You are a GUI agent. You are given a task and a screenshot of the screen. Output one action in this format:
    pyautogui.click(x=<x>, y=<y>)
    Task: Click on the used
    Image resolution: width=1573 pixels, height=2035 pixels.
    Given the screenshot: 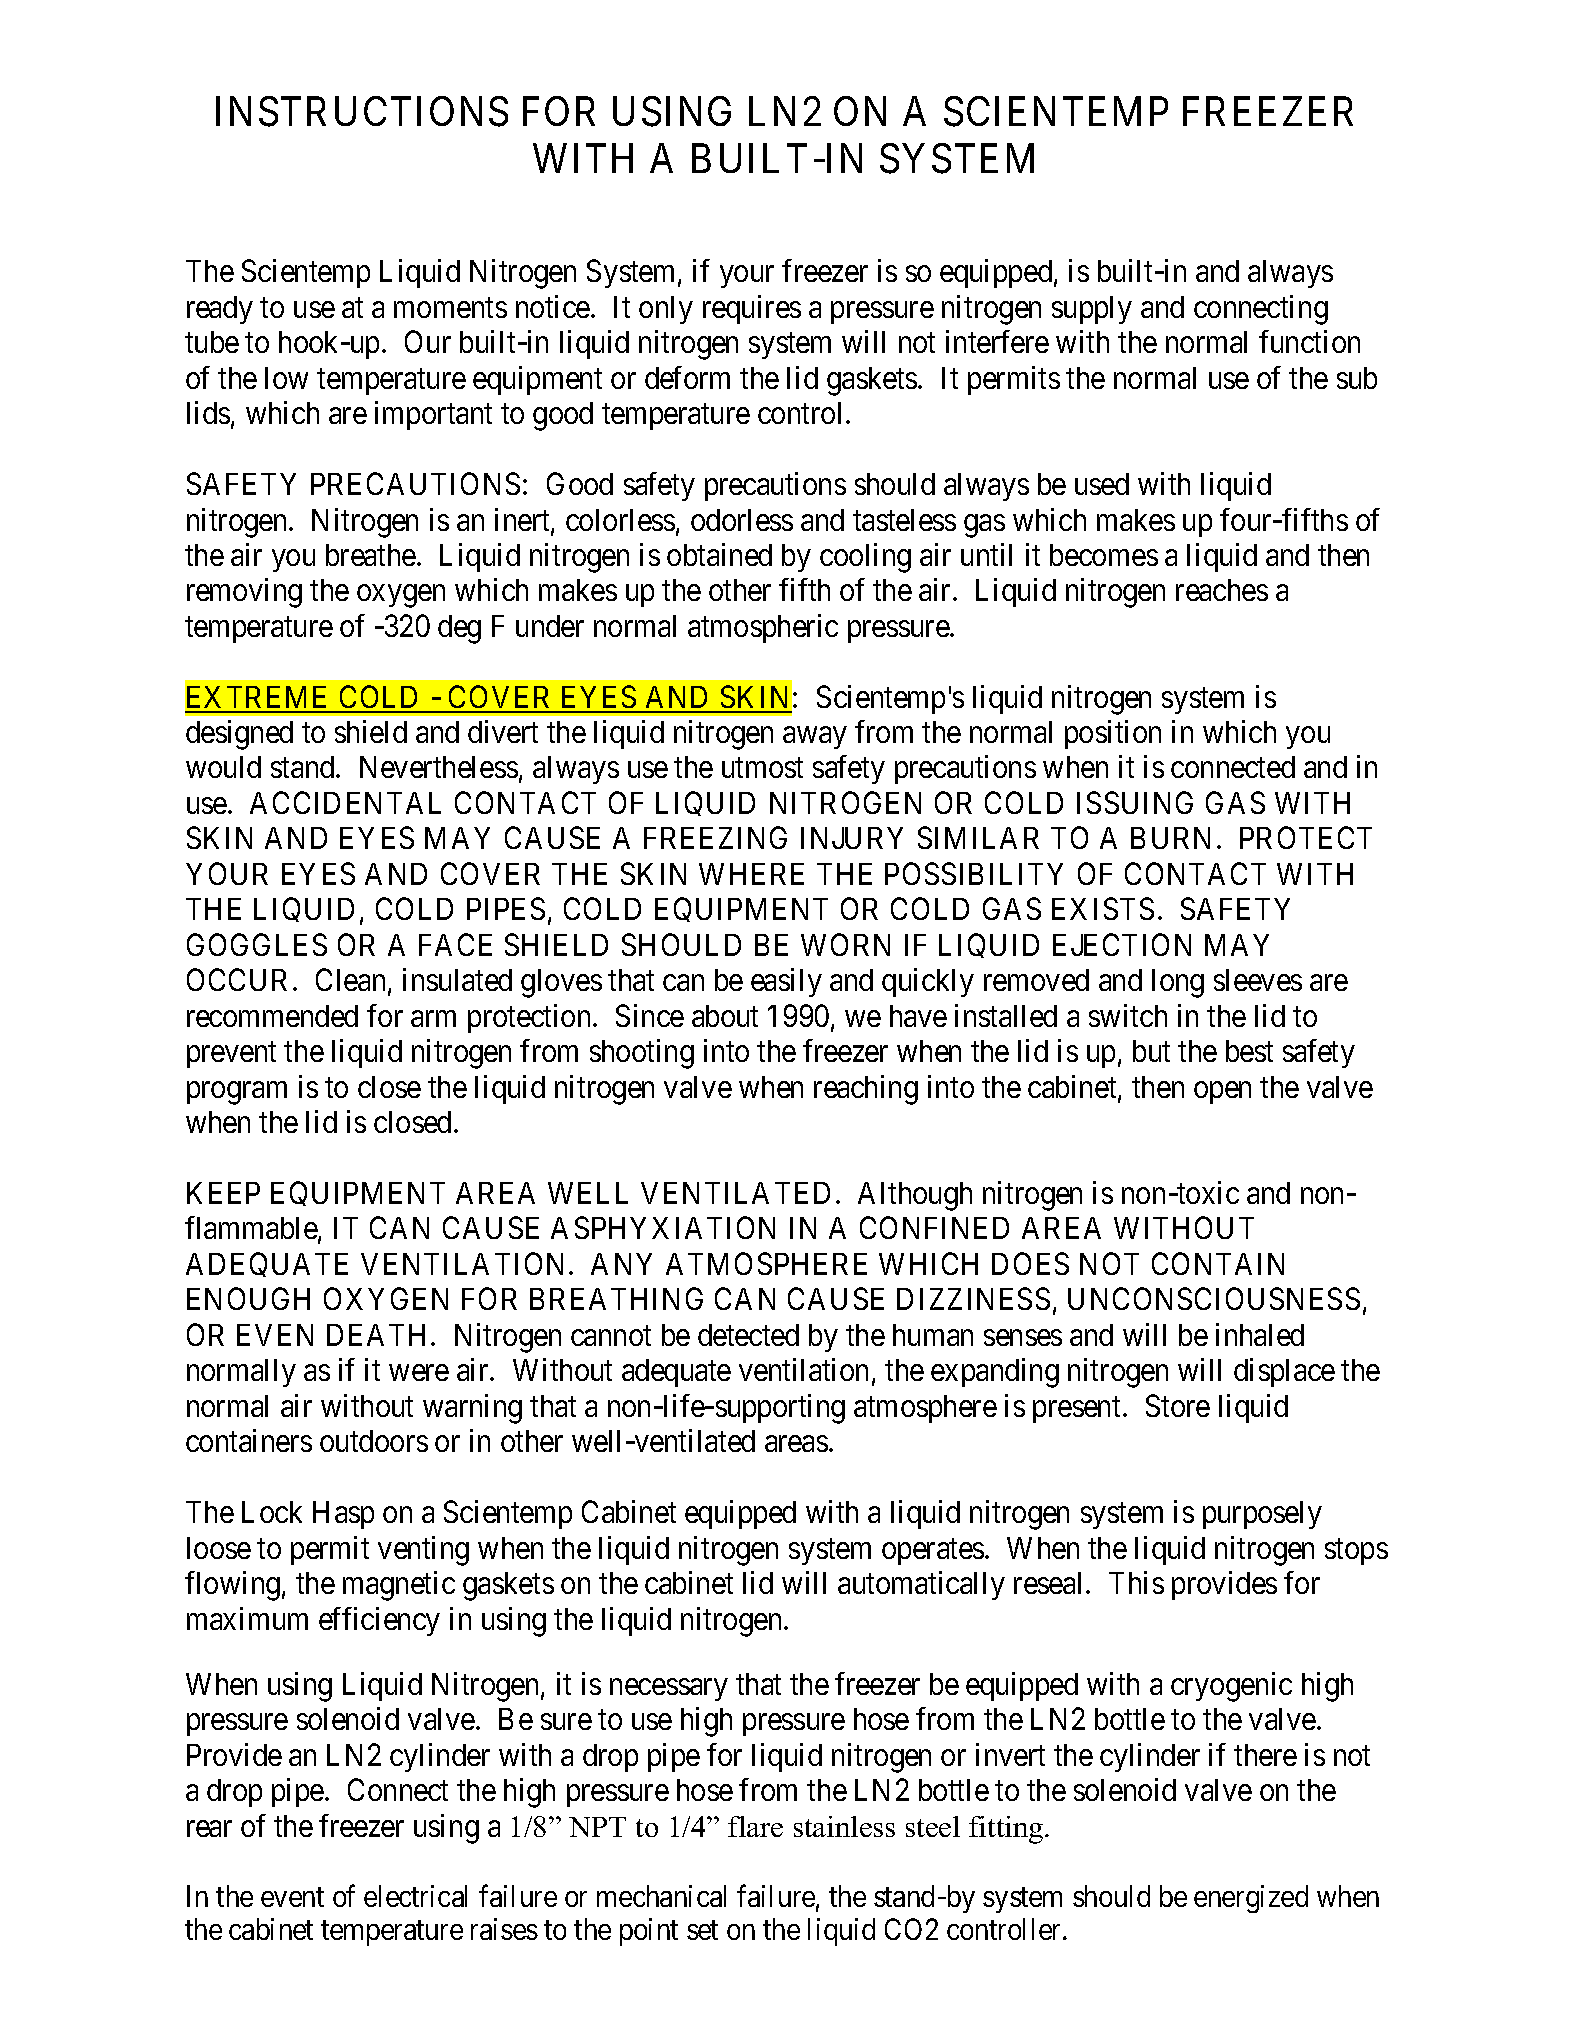 What is the action you would take?
    pyautogui.click(x=1102, y=484)
